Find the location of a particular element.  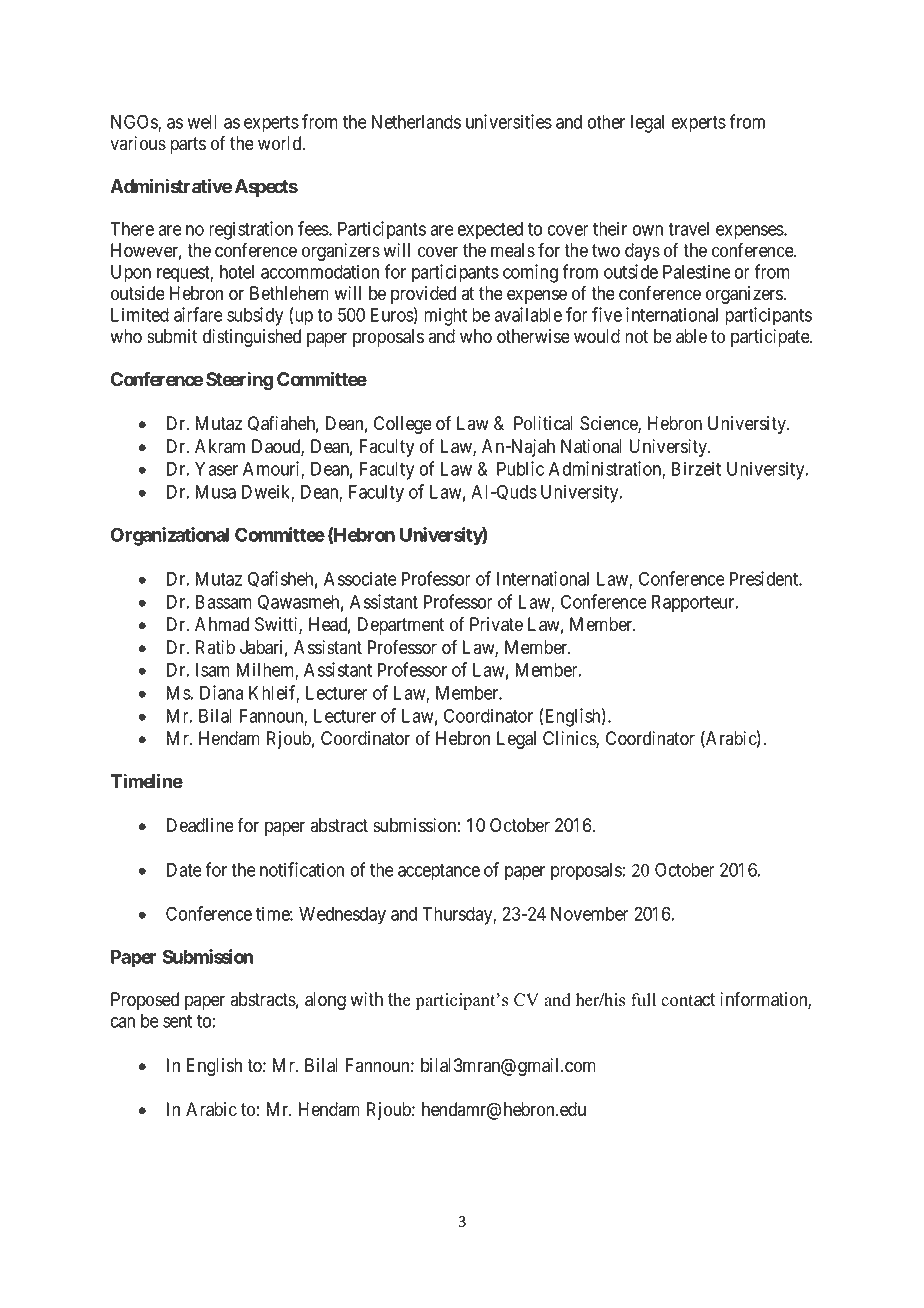

submit is located at coordinates (172, 336).
